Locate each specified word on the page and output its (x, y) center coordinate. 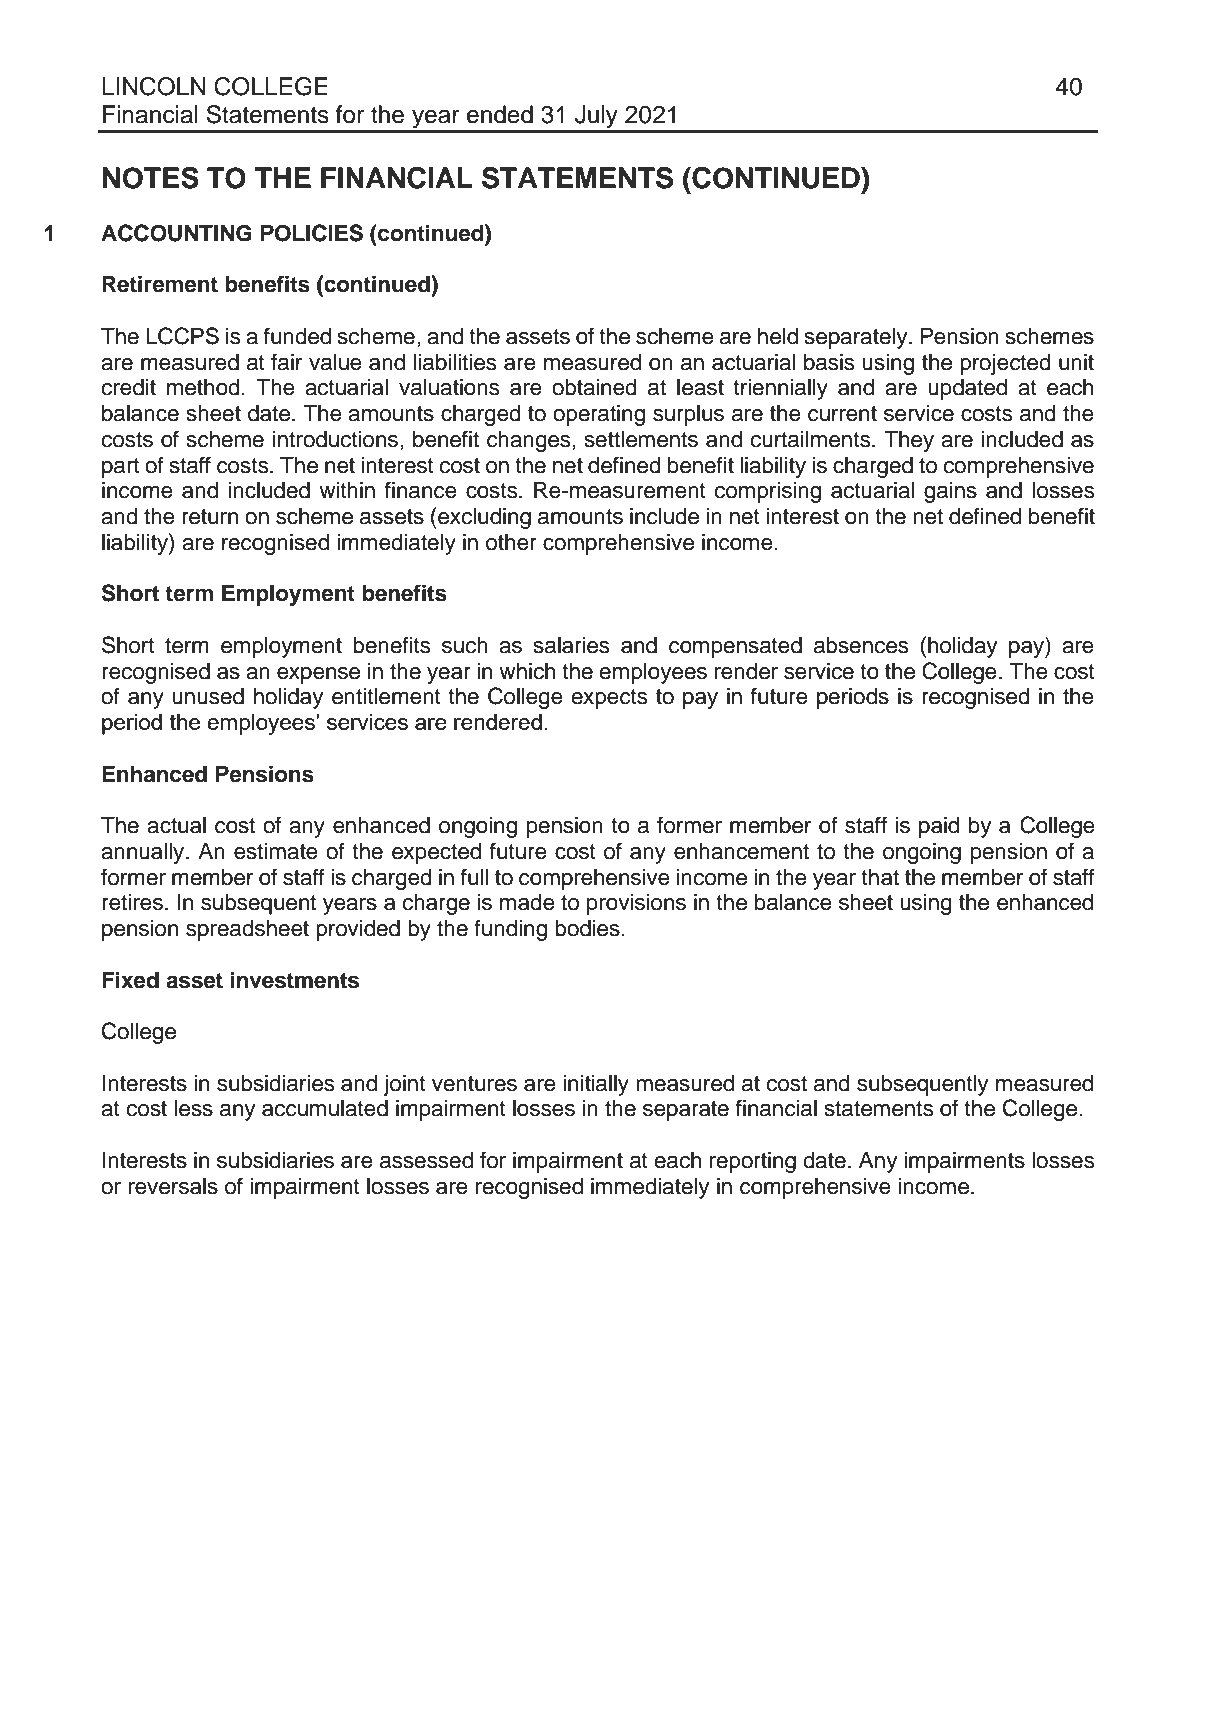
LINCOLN (154, 86)
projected (1005, 364)
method (203, 387)
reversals (173, 1186)
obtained (594, 387)
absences (861, 645)
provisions (636, 904)
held (778, 336)
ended (500, 114)
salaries (572, 645)
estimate (276, 851)
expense (318, 675)
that (880, 877)
